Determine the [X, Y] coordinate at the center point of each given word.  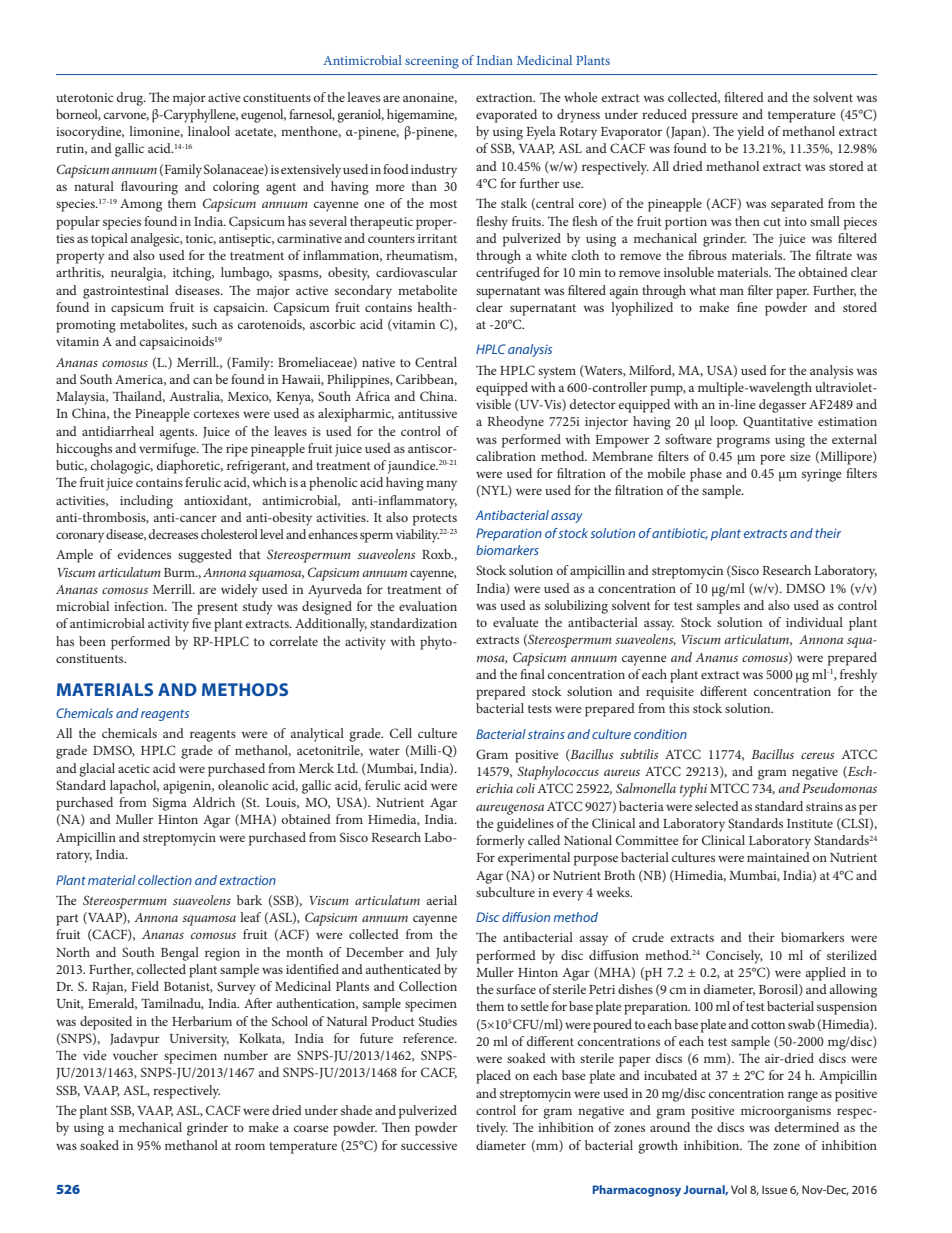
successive [429, 1145]
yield [750, 133]
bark [249, 900]
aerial [442, 900]
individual [814, 622]
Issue [774, 1189]
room [250, 1146]
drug [131, 99]
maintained [778, 857]
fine [747, 307]
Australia [196, 397]
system [557, 373]
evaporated [506, 116]
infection [140, 606]
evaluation [428, 606]
